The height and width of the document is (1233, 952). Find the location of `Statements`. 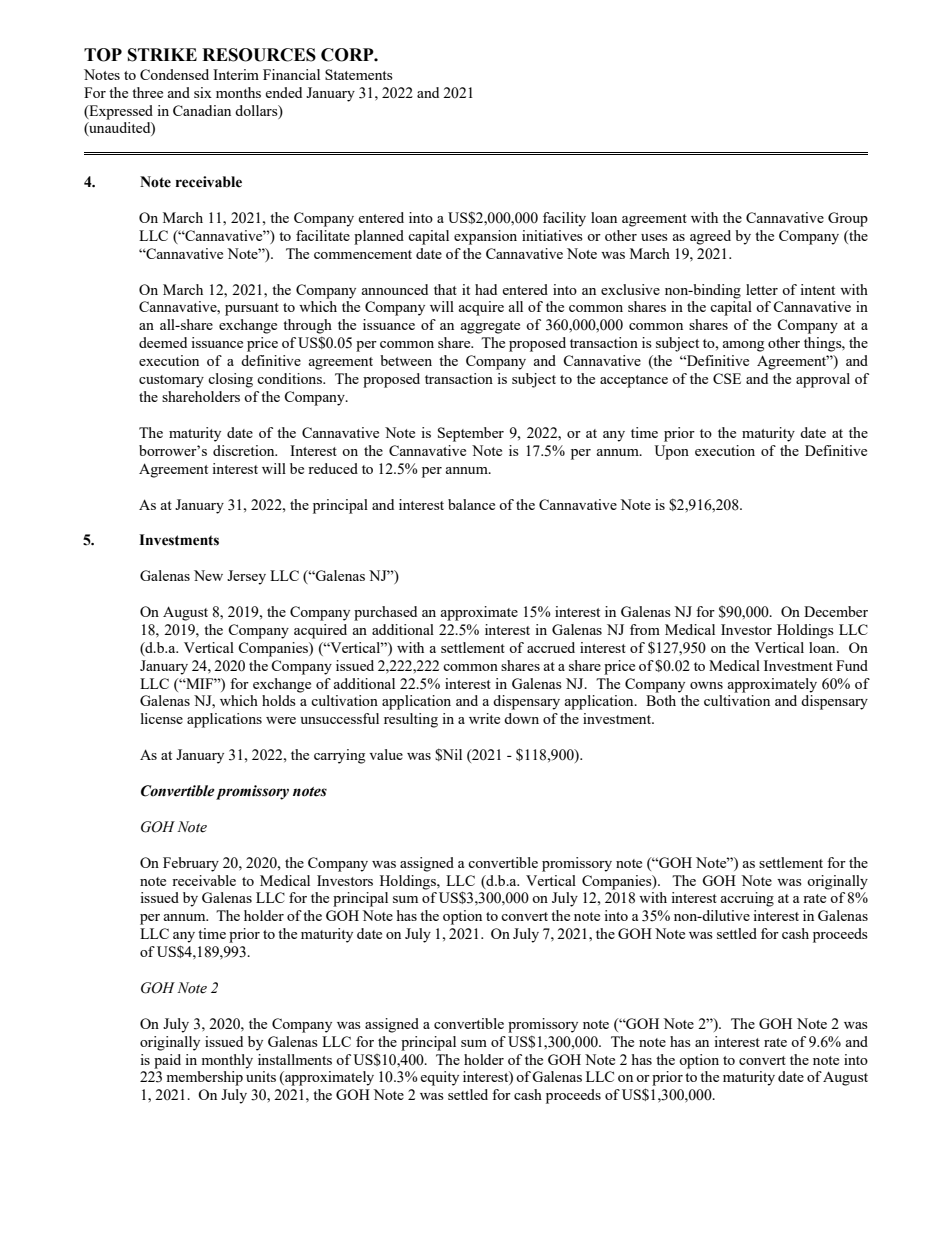

Statements is located at coordinates (359, 74).
